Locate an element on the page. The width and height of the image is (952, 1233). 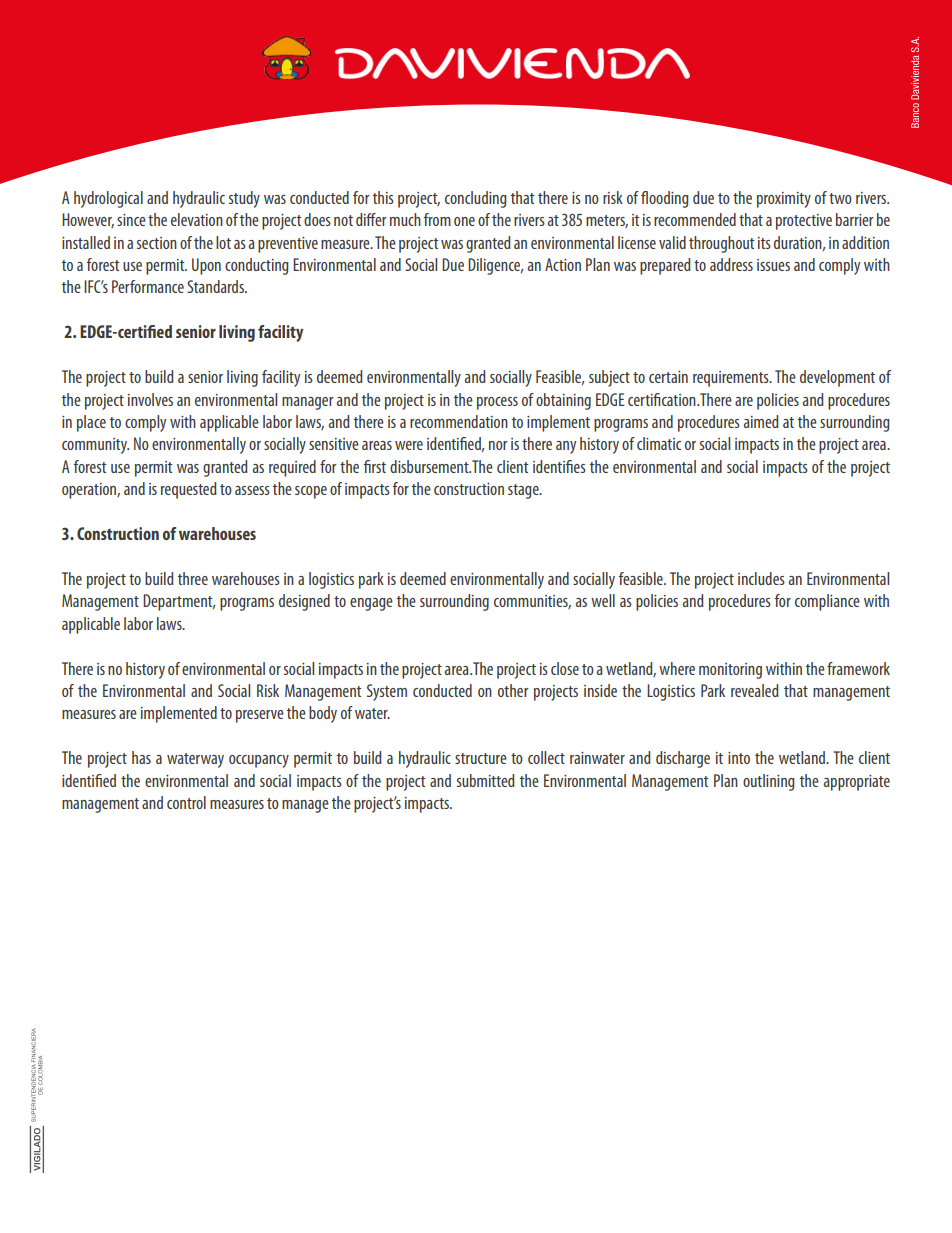
control is located at coordinates (186, 802).
